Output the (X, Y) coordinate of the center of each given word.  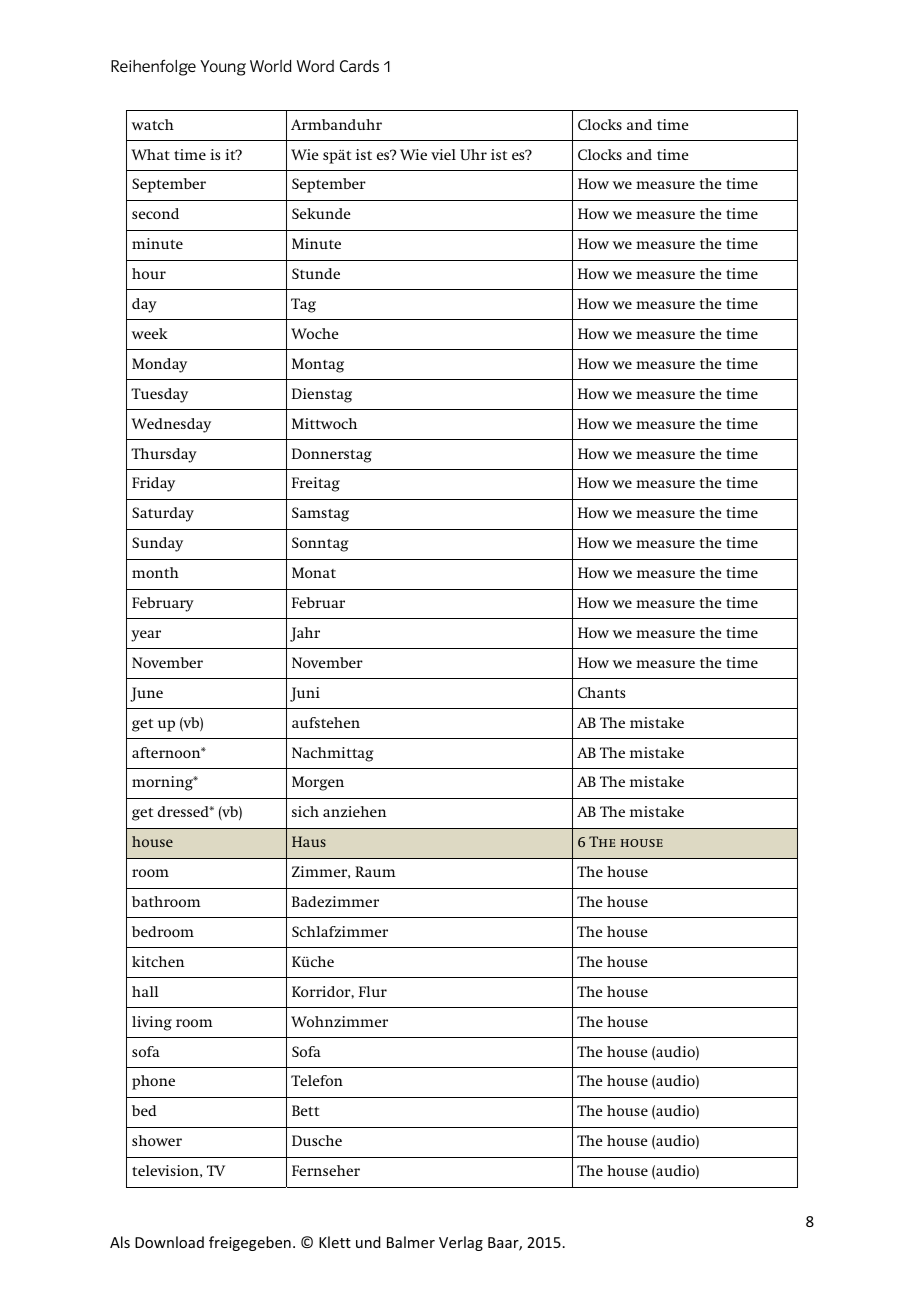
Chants (601, 692)
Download (169, 1242)
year (146, 636)
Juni (305, 694)
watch (153, 124)
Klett (335, 1242)
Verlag (461, 1243)
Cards (359, 66)
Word (315, 66)
